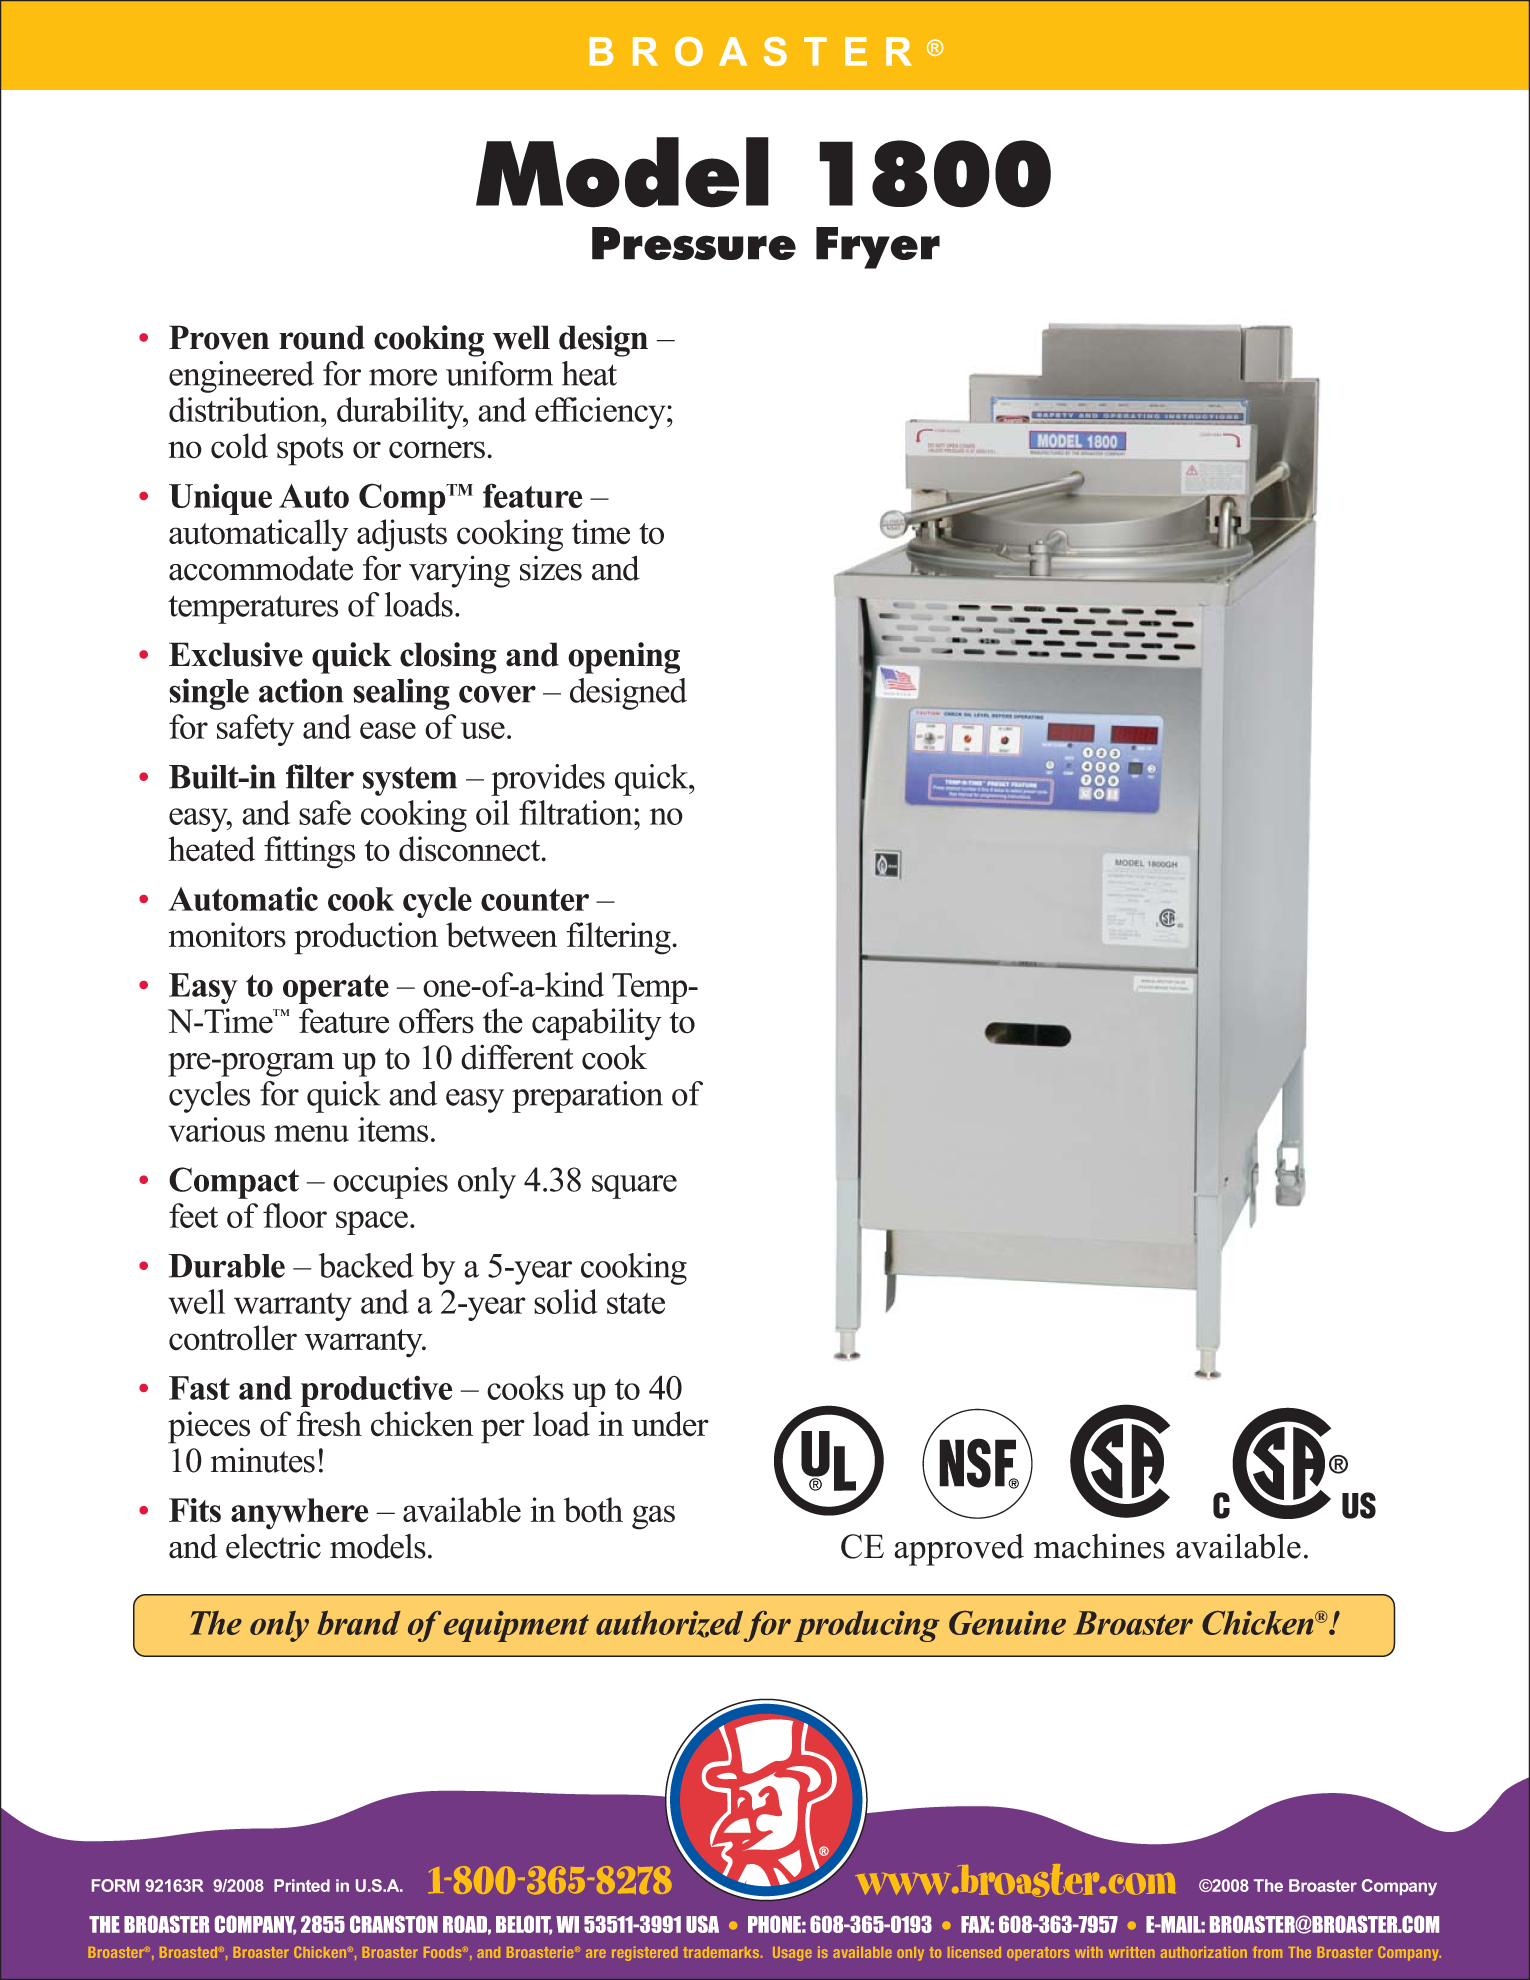  What do you see at coordinates (322, 337) in the screenshot?
I see `round` at bounding box center [322, 337].
